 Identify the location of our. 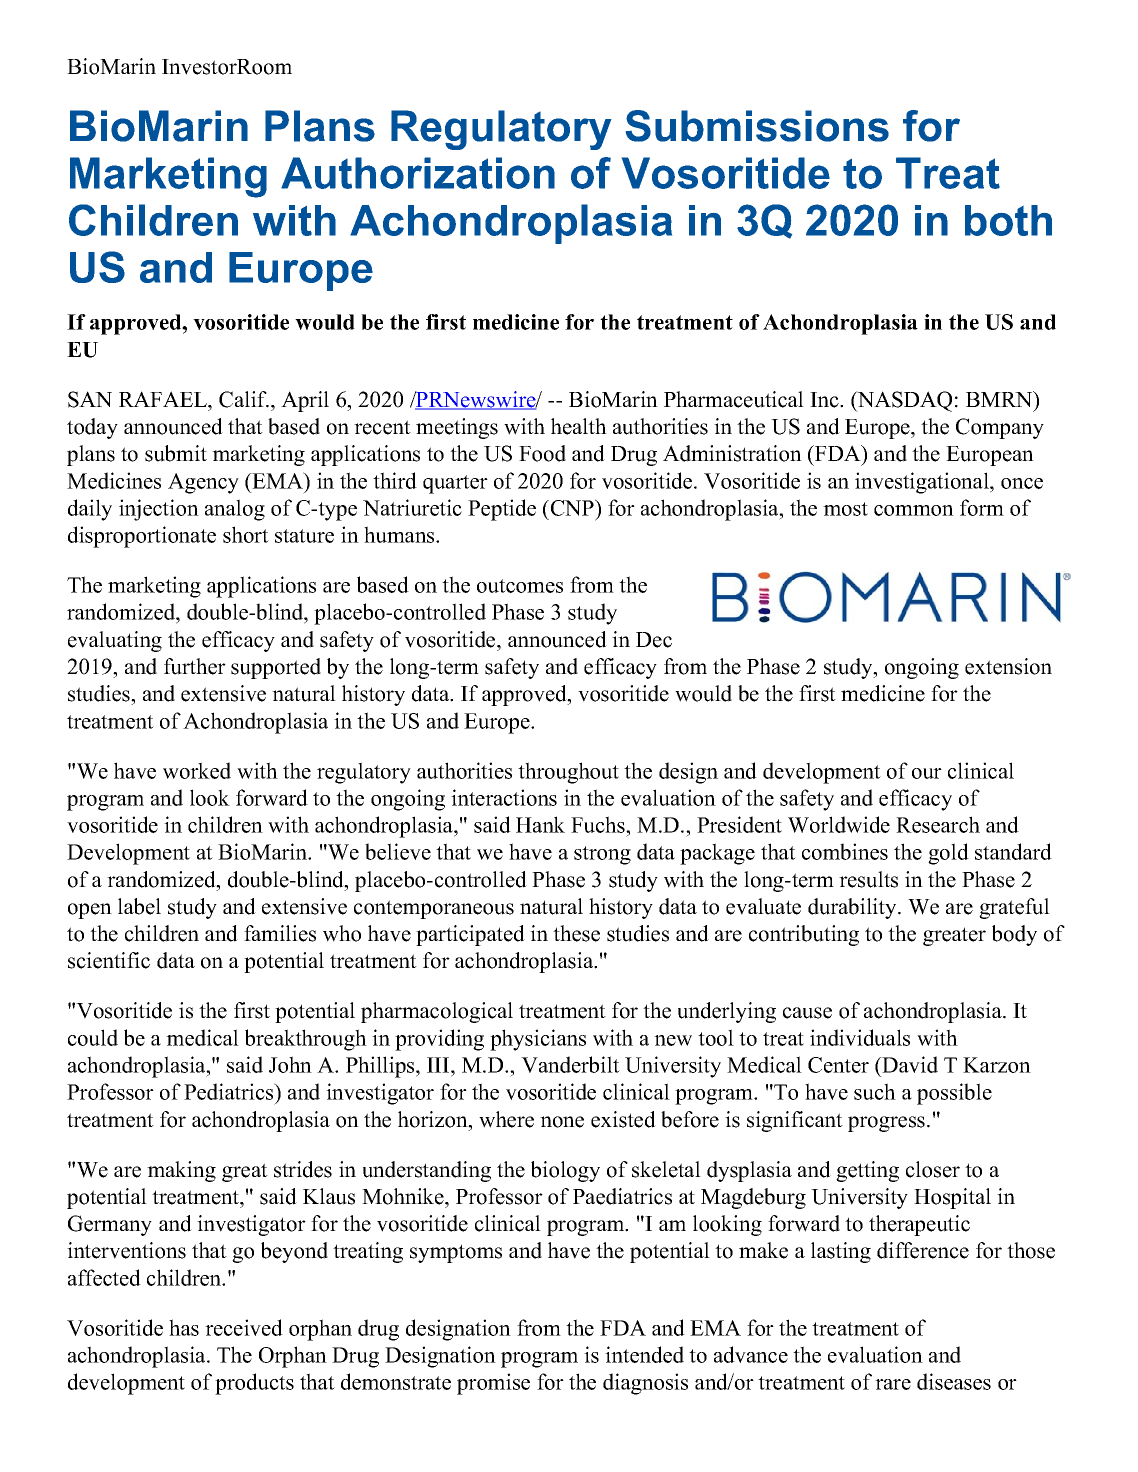
(927, 773).
